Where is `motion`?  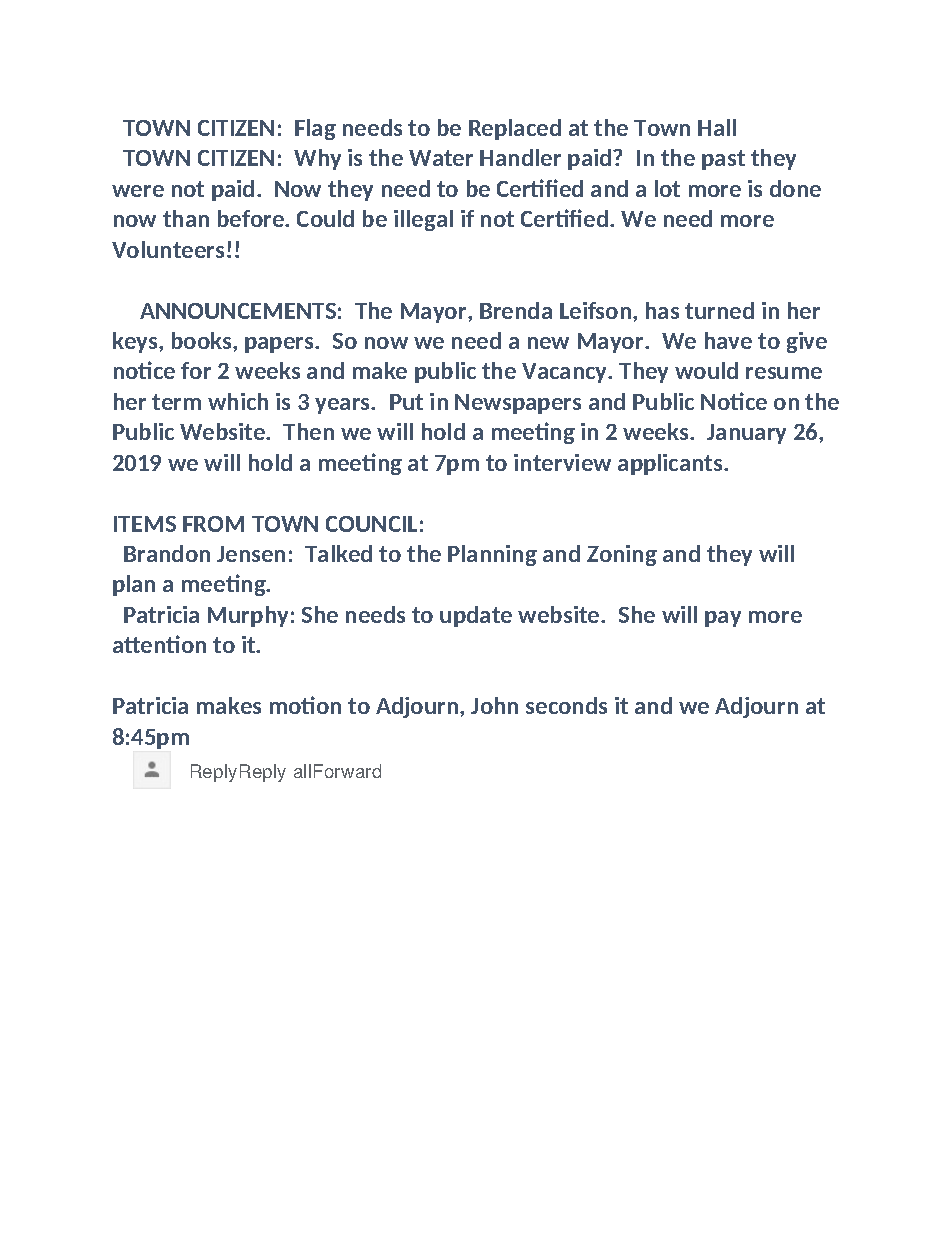
motion is located at coordinates (305, 705).
